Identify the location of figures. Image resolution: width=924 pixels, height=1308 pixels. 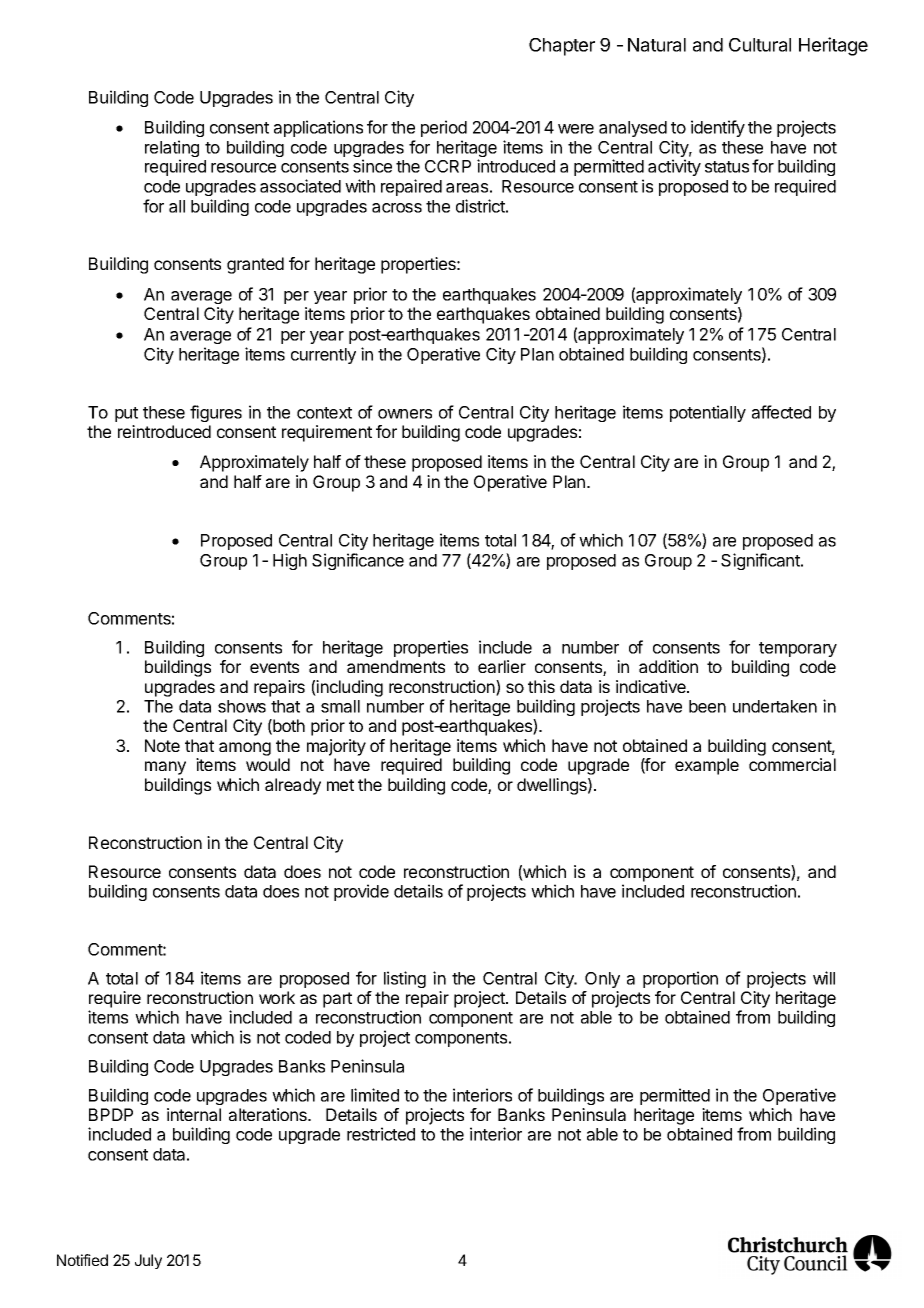
(216, 413).
